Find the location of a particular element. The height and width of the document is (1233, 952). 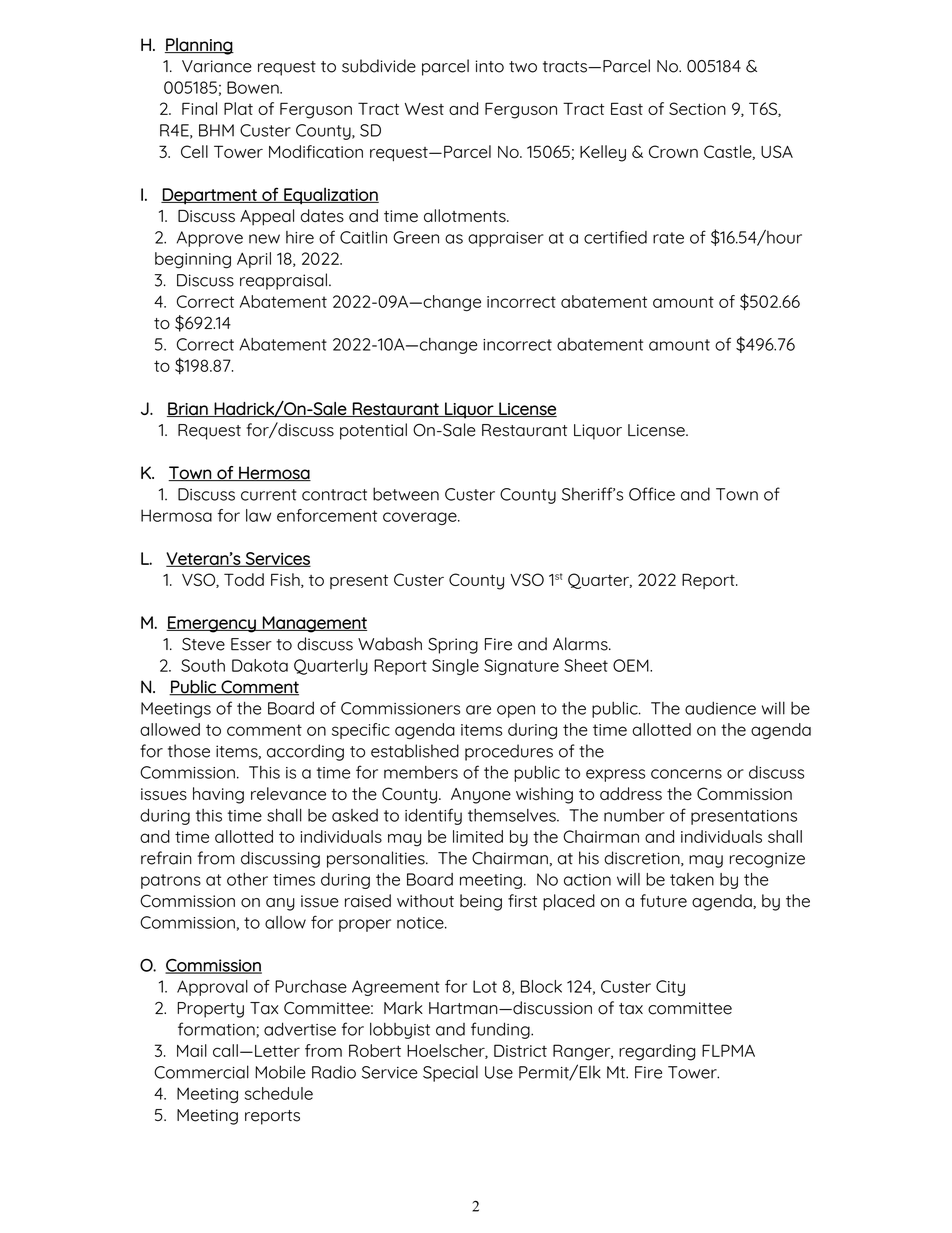

Section is located at coordinates (697, 108).
